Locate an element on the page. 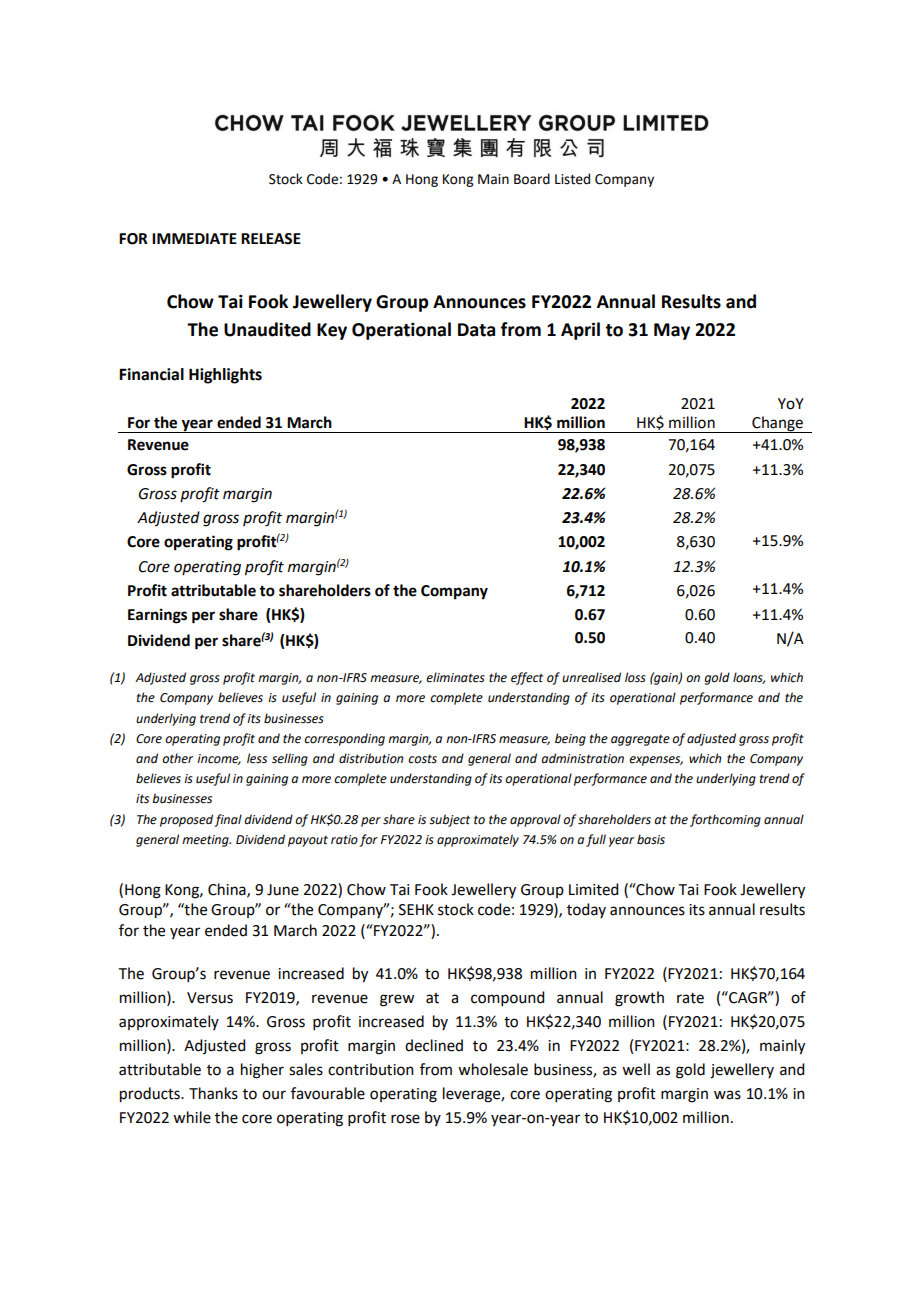 This page has width=924, height=1308. forthcoming is located at coordinates (725, 820).
